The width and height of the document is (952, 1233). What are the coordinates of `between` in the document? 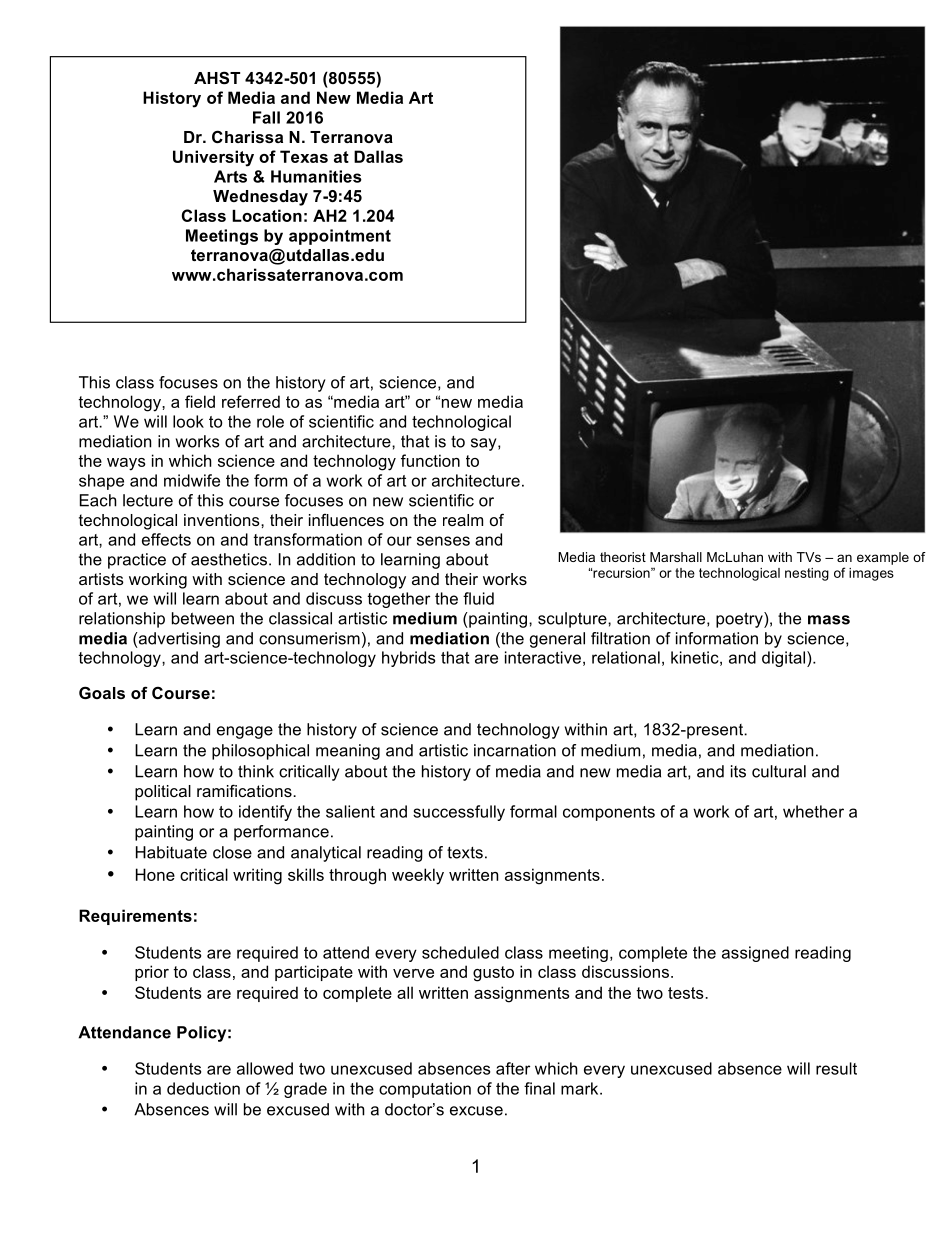 It's located at (203, 618).
